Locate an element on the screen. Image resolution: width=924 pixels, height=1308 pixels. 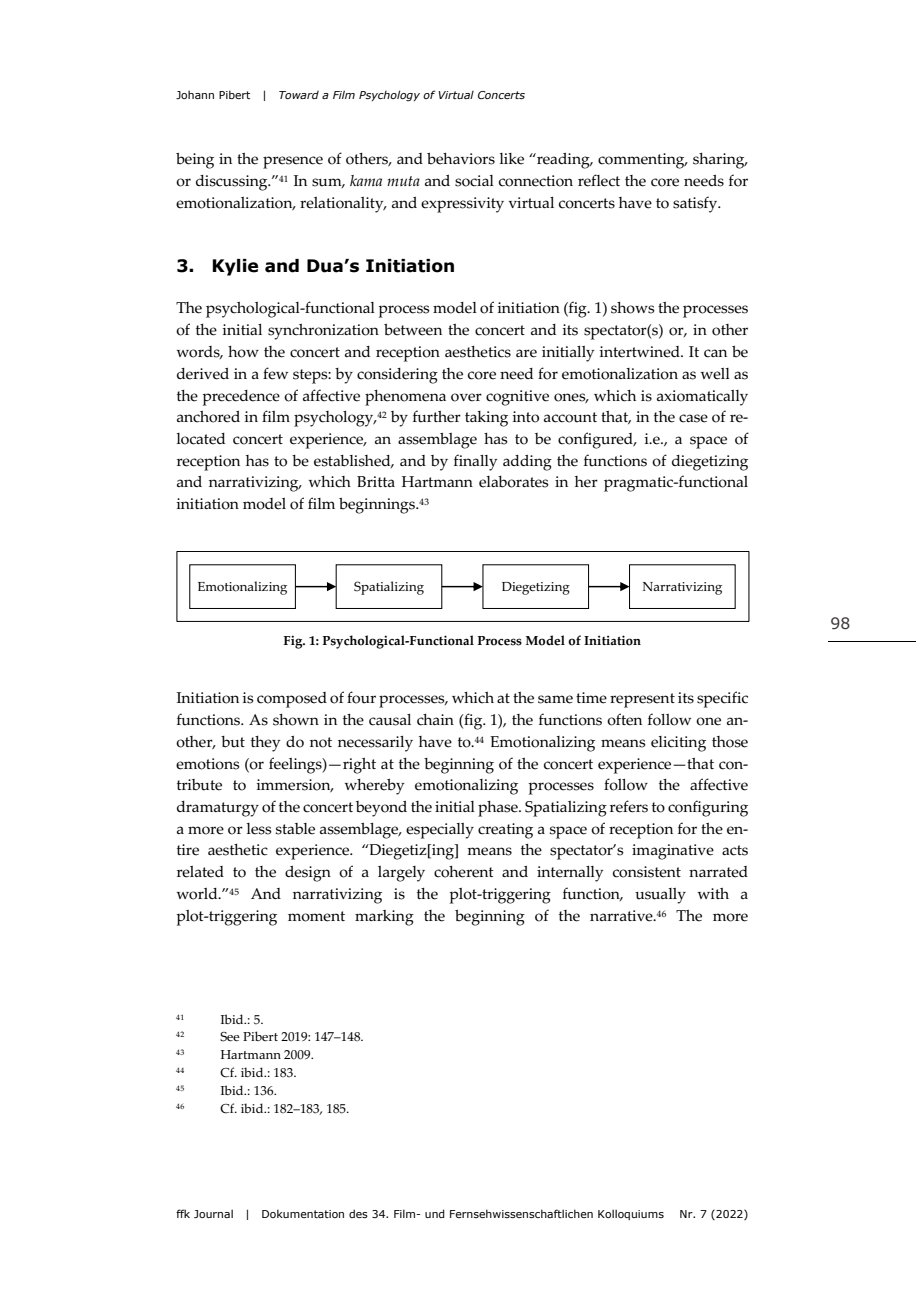
precedence is located at coordinates (241, 398).
